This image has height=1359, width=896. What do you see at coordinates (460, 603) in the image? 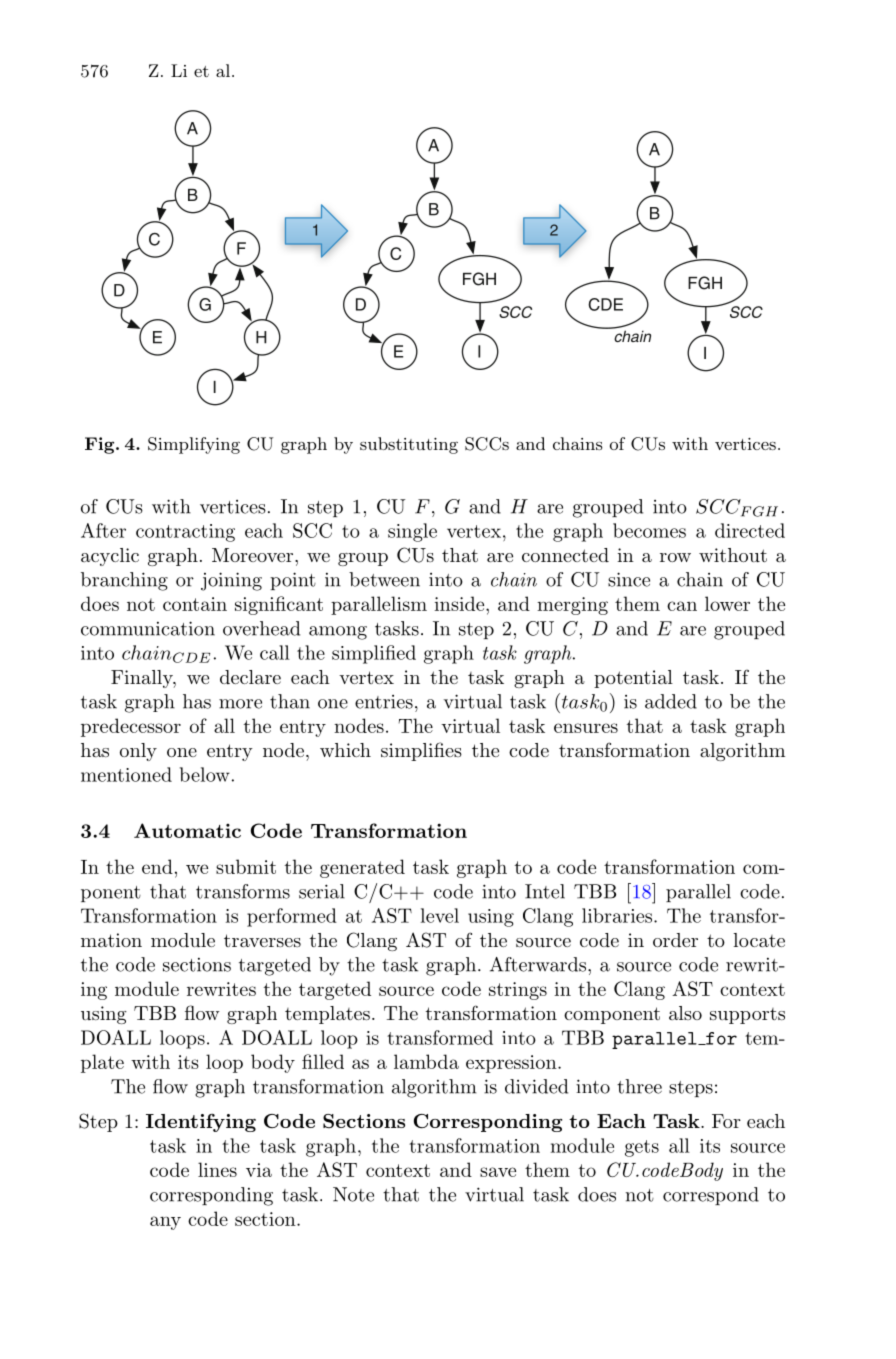
I see `inside` at bounding box center [460, 603].
